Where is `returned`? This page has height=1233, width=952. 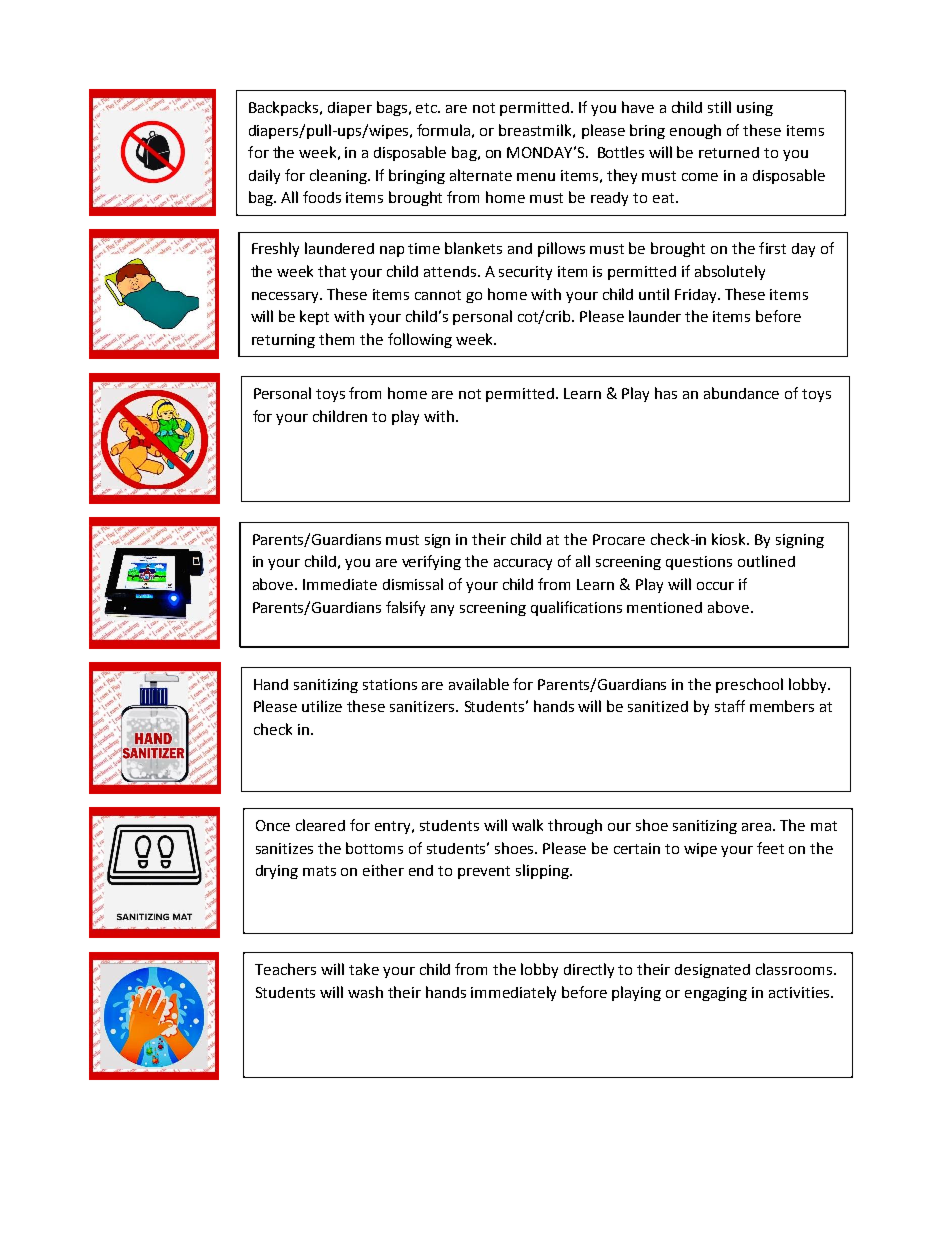
returned is located at coordinates (729, 152).
